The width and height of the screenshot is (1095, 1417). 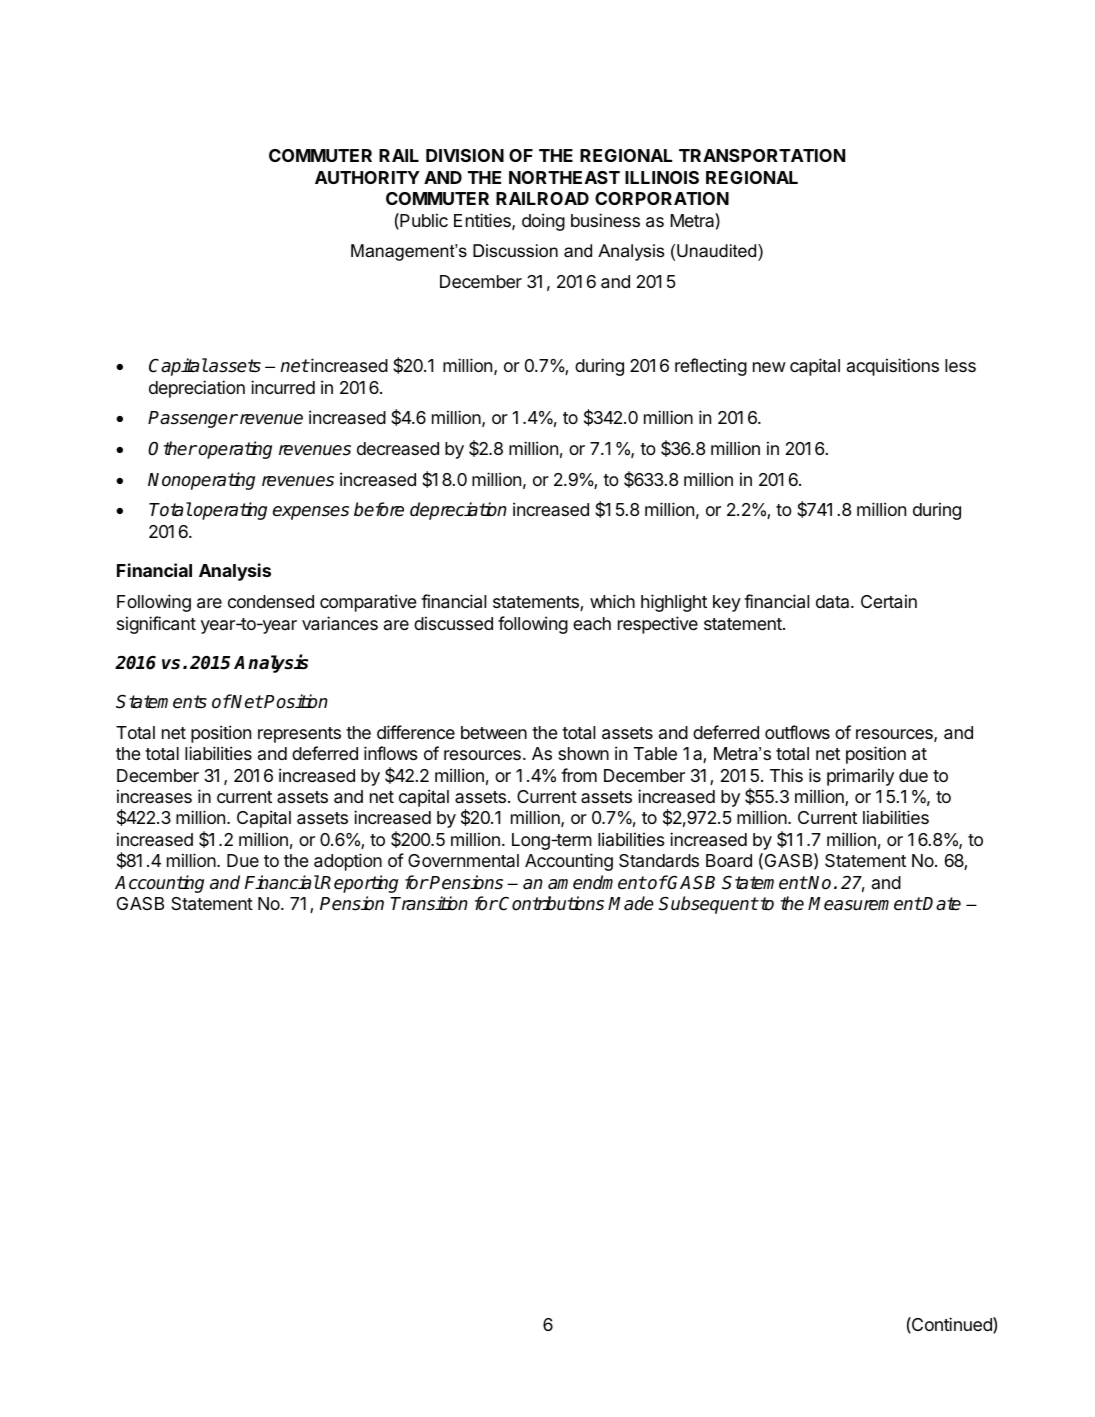 I want to click on which, so click(x=612, y=601).
